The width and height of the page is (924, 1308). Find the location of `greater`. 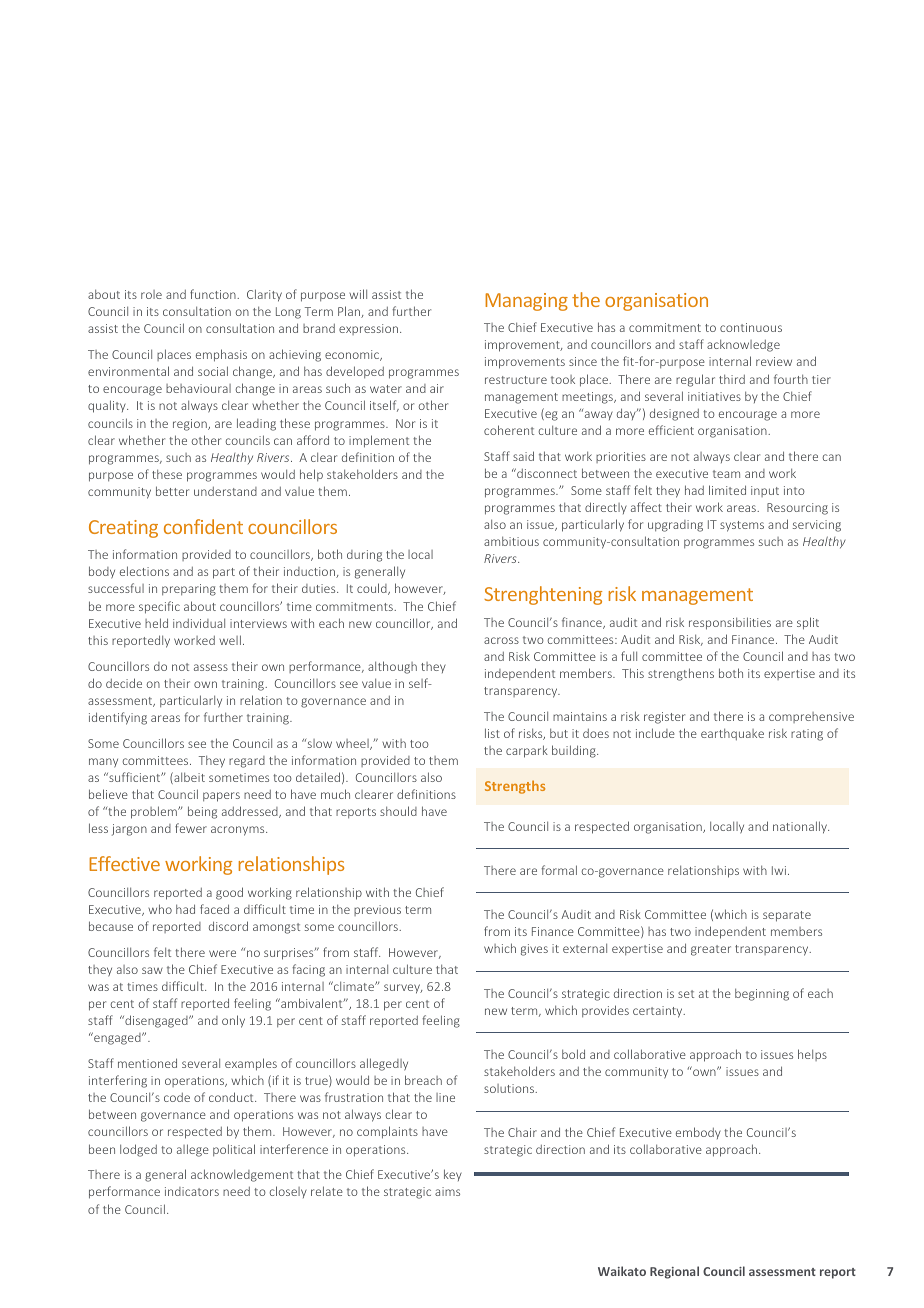

greater is located at coordinates (711, 950).
